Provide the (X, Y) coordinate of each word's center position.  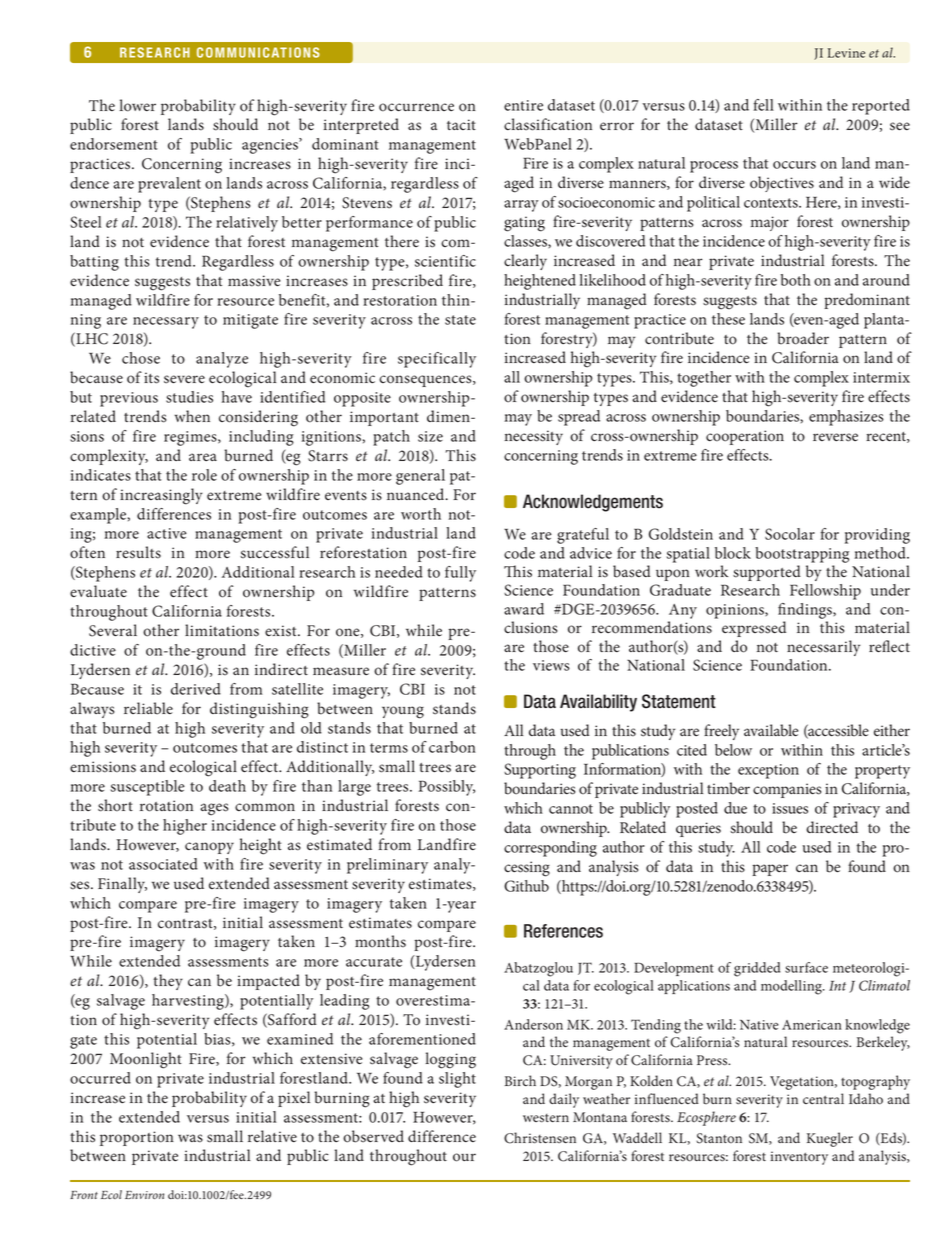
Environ (144, 1195)
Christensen (540, 1138)
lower (138, 105)
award (524, 609)
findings (806, 611)
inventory (799, 1158)
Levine (846, 53)
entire (523, 105)
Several (113, 630)
